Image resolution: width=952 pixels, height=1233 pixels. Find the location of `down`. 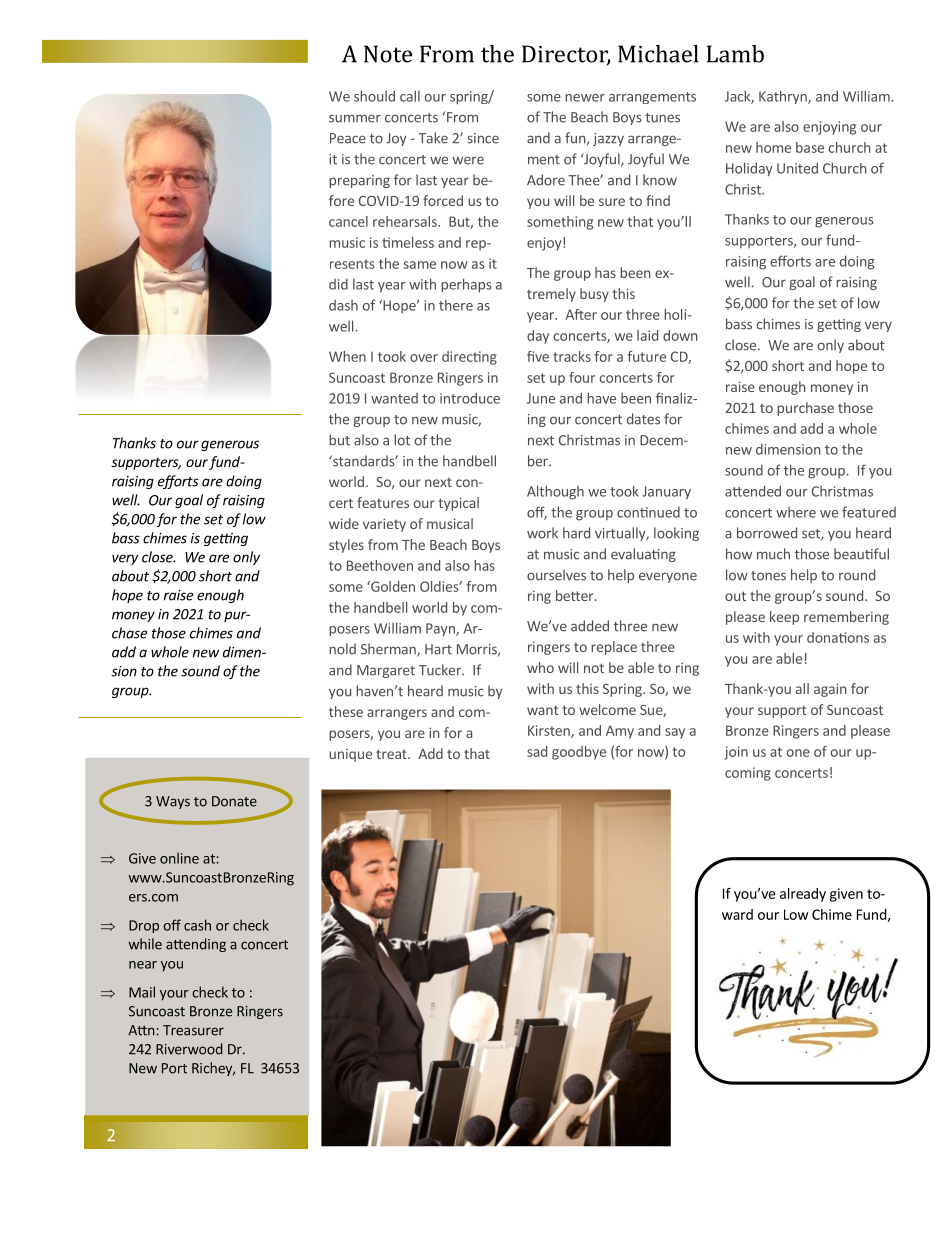

down is located at coordinates (680, 335).
